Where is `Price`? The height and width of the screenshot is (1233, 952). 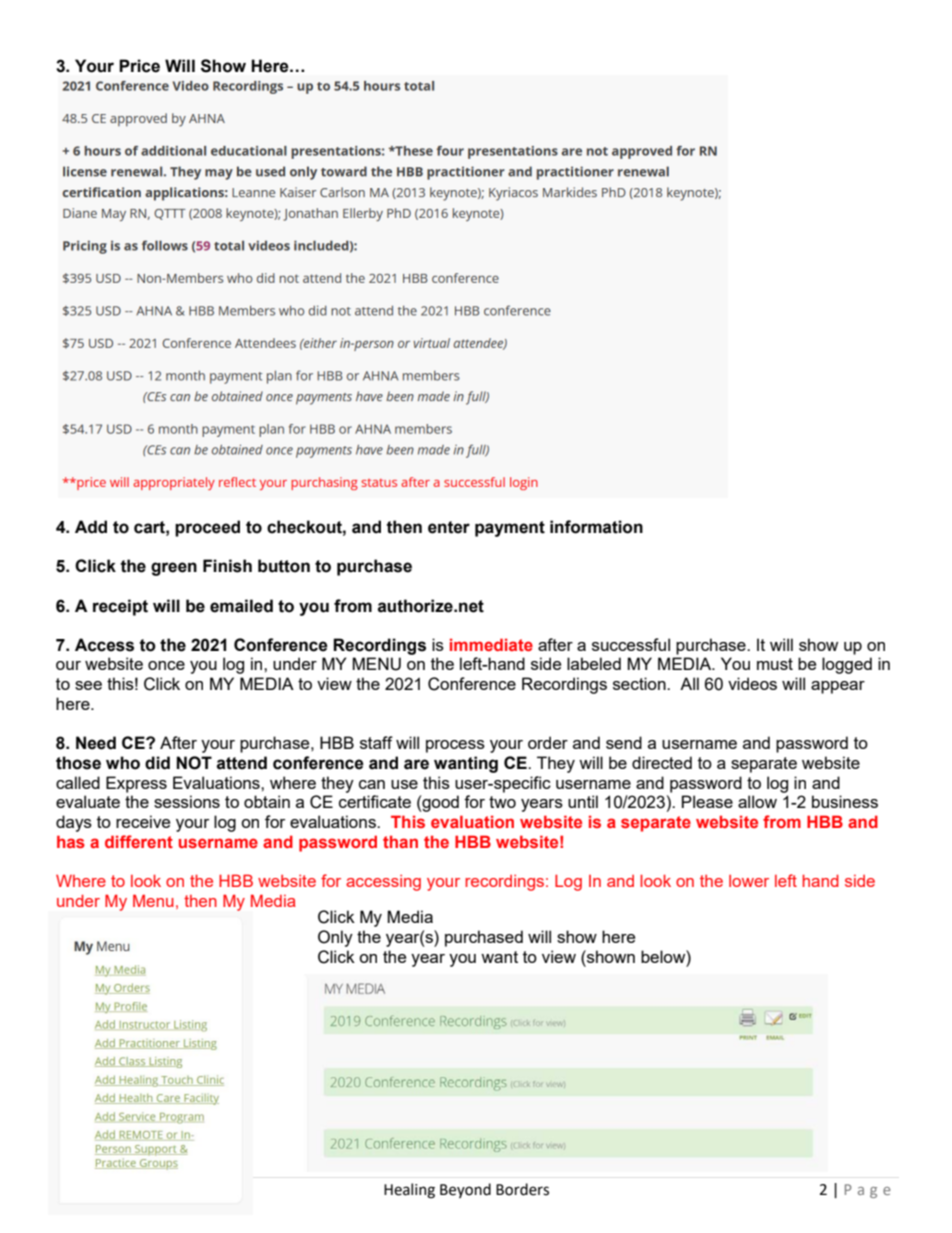
Price is located at coordinates (139, 66).
